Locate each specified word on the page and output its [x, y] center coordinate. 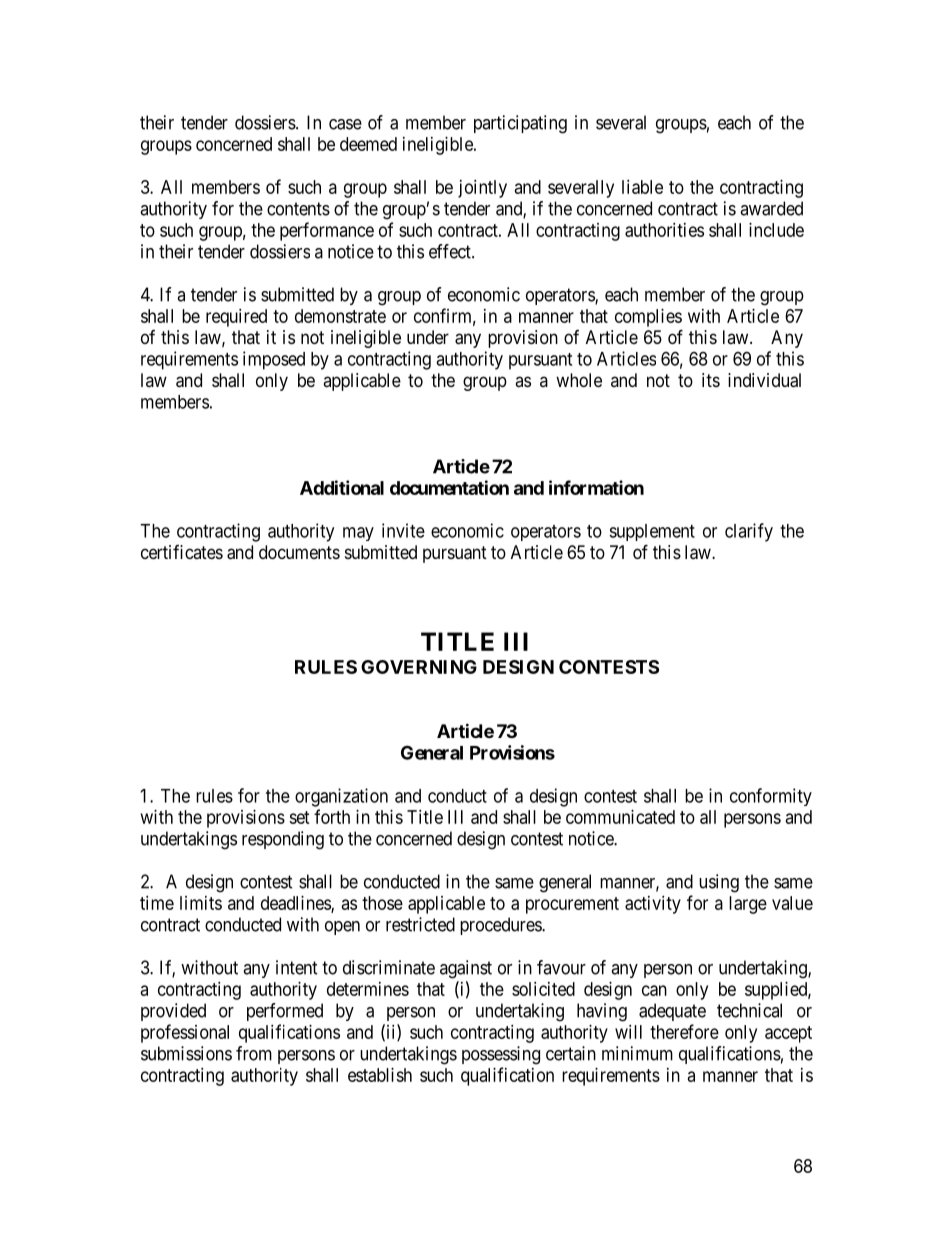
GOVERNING [419, 667]
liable [642, 187]
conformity [771, 797]
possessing [501, 1055]
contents [298, 209]
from [254, 1053]
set [299, 817]
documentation [449, 487]
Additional [342, 487]
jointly [482, 189]
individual [764, 380]
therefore [684, 1031]
